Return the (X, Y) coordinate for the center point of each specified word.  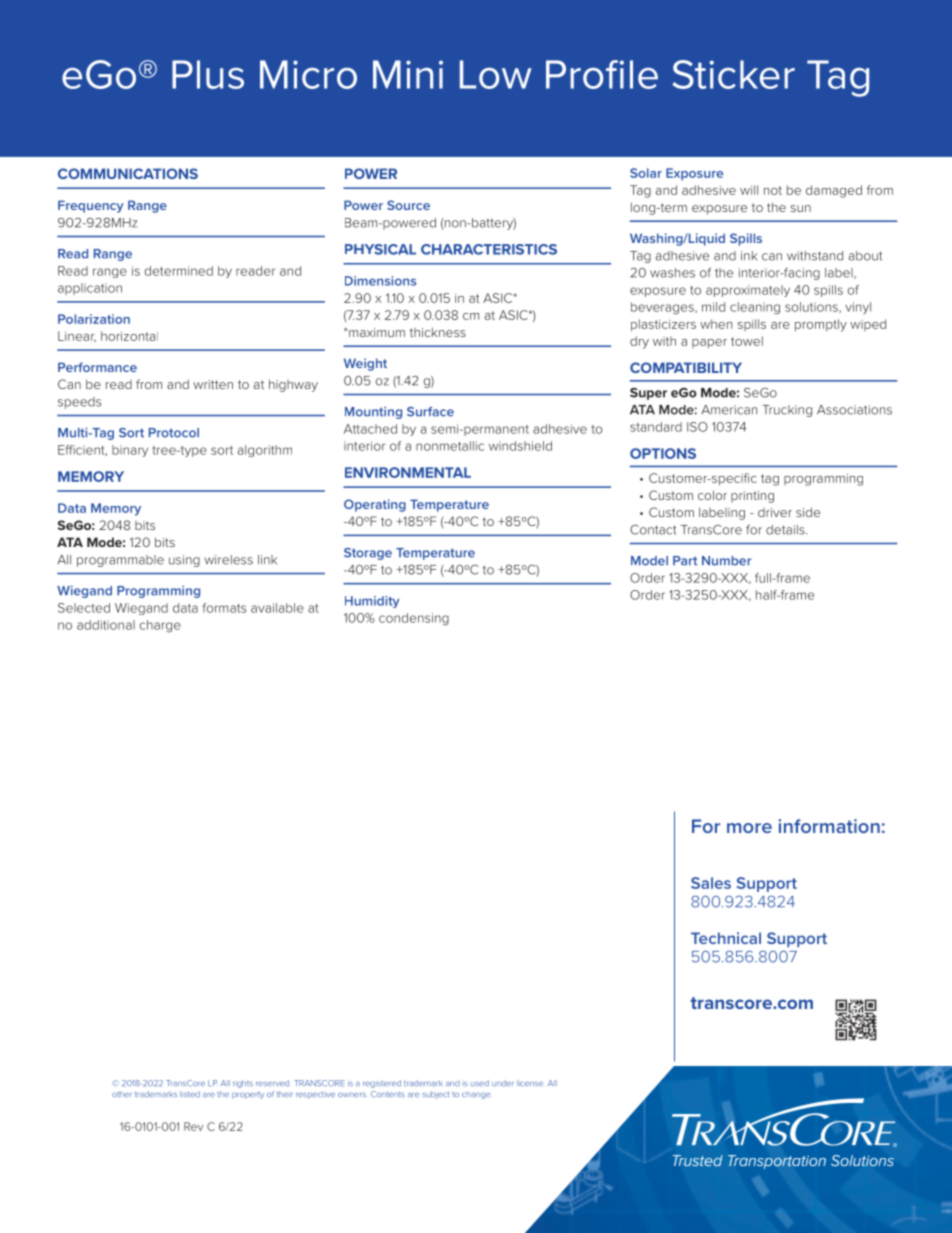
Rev (193, 1126)
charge (160, 626)
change (476, 1095)
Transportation (777, 1162)
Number (726, 561)
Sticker (733, 74)
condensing (414, 619)
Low (496, 74)
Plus (208, 74)
